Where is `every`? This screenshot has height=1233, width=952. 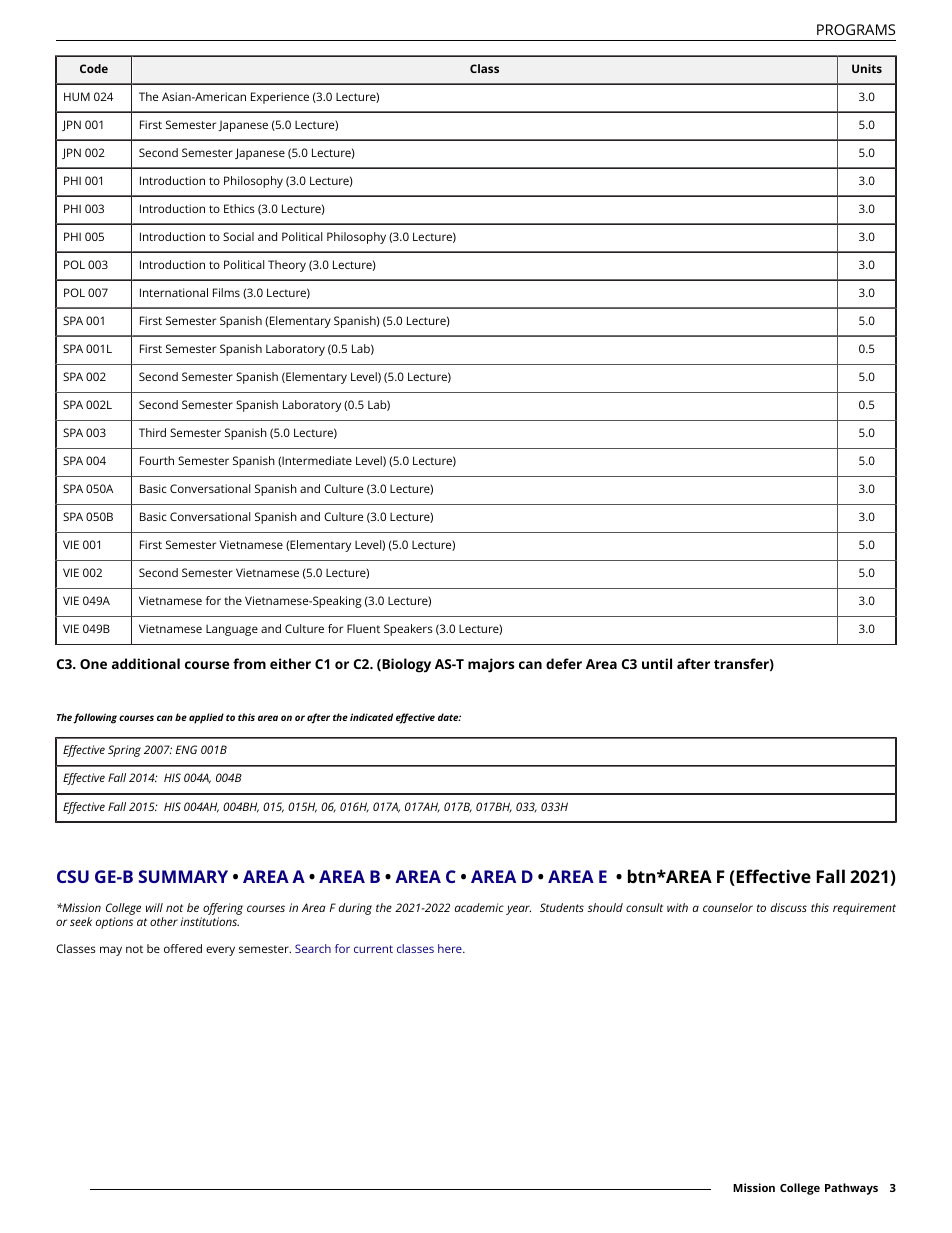
every is located at coordinates (220, 951).
